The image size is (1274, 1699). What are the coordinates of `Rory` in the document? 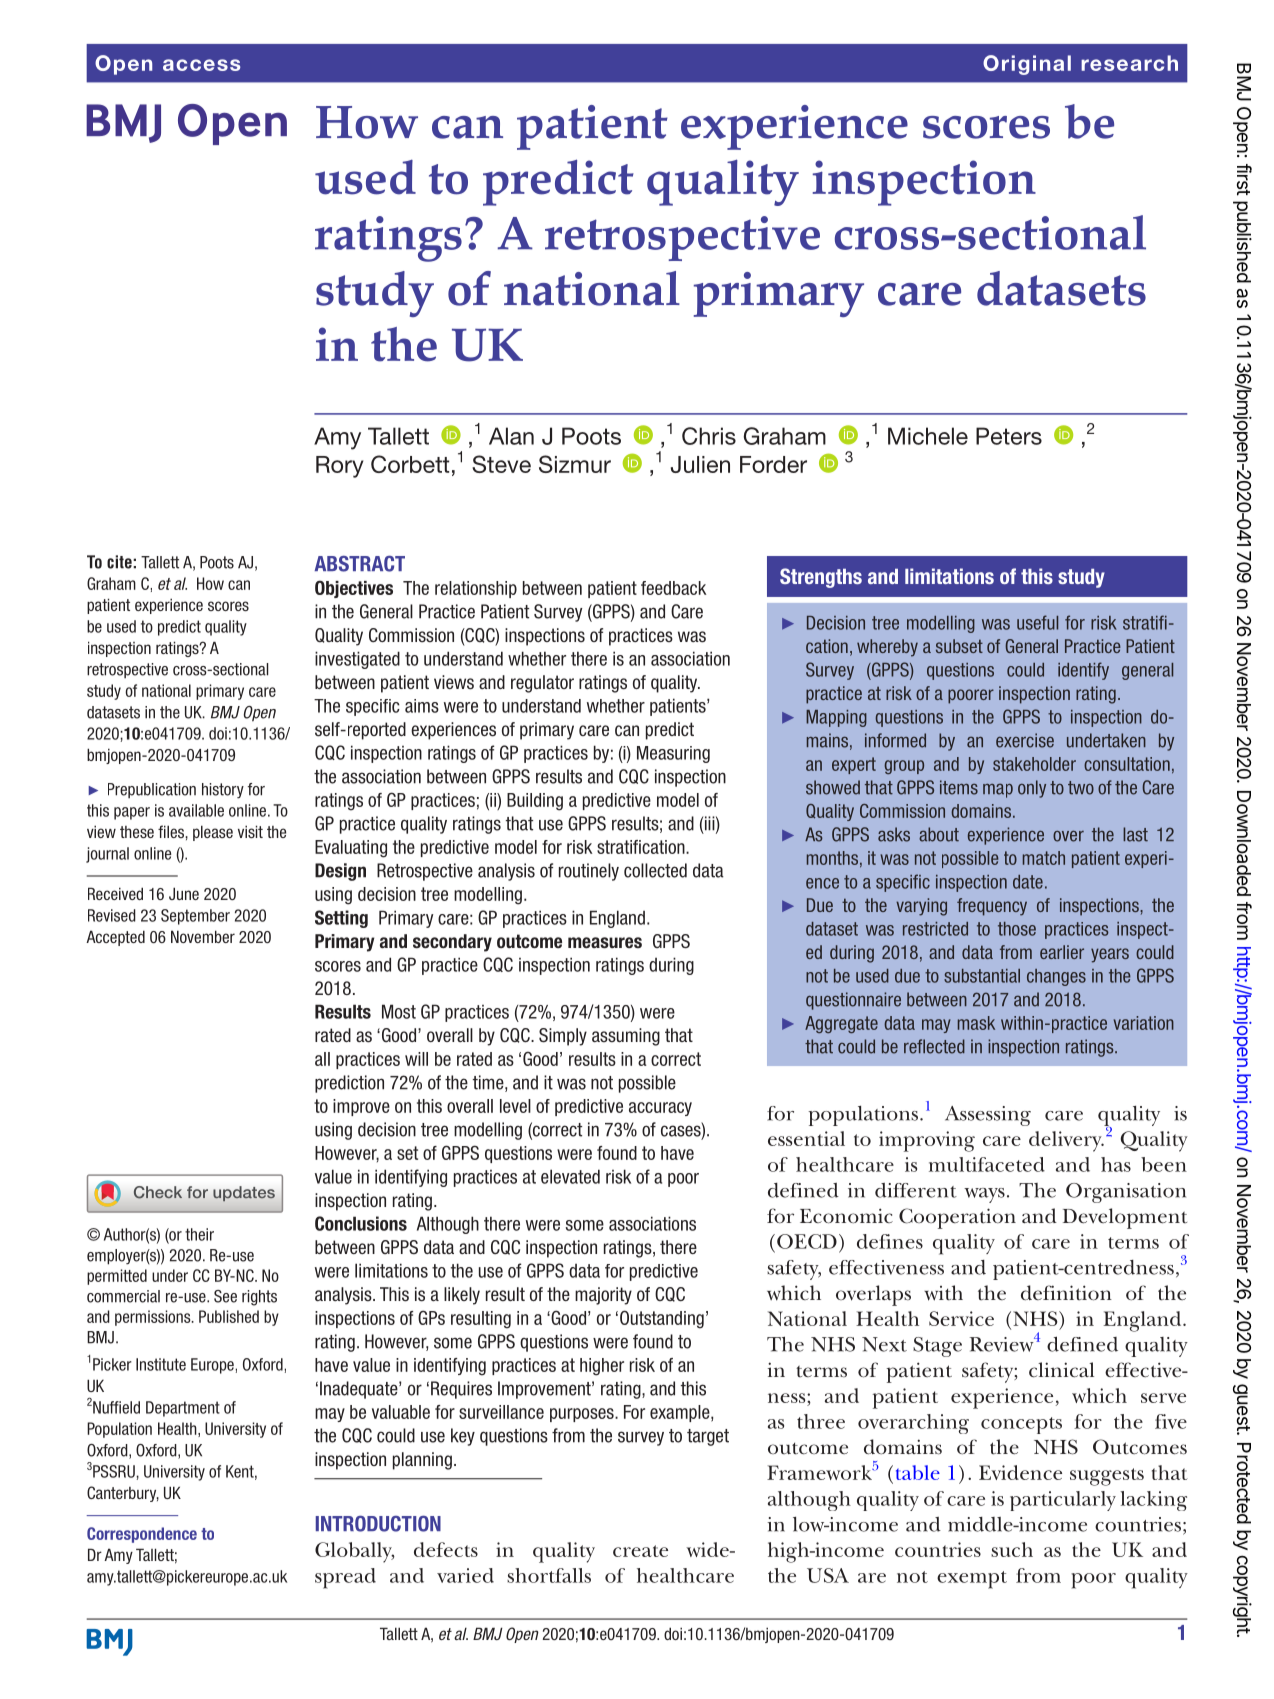 It's located at (340, 467).
